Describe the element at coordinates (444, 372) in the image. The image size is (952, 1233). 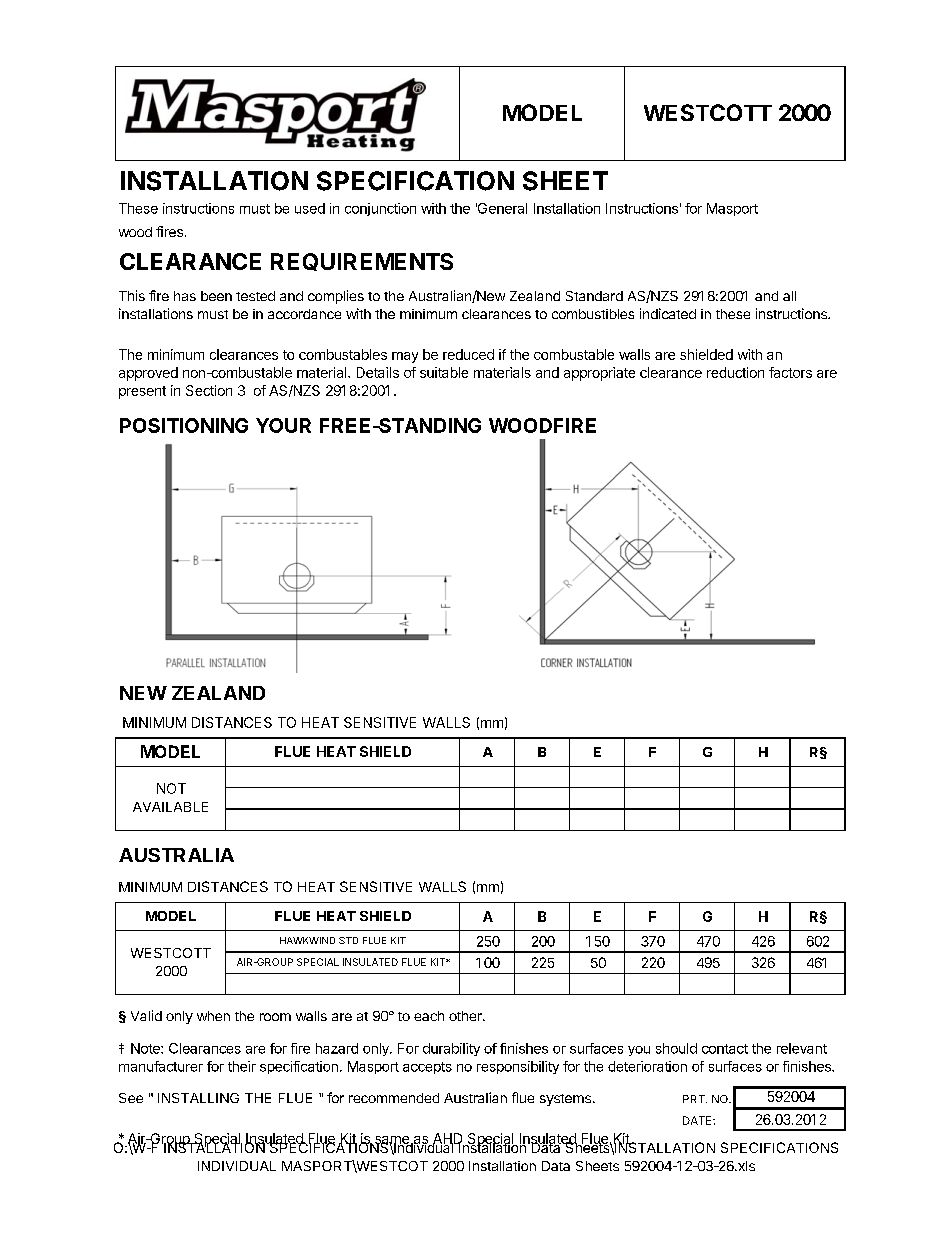
I see `suitable` at that location.
